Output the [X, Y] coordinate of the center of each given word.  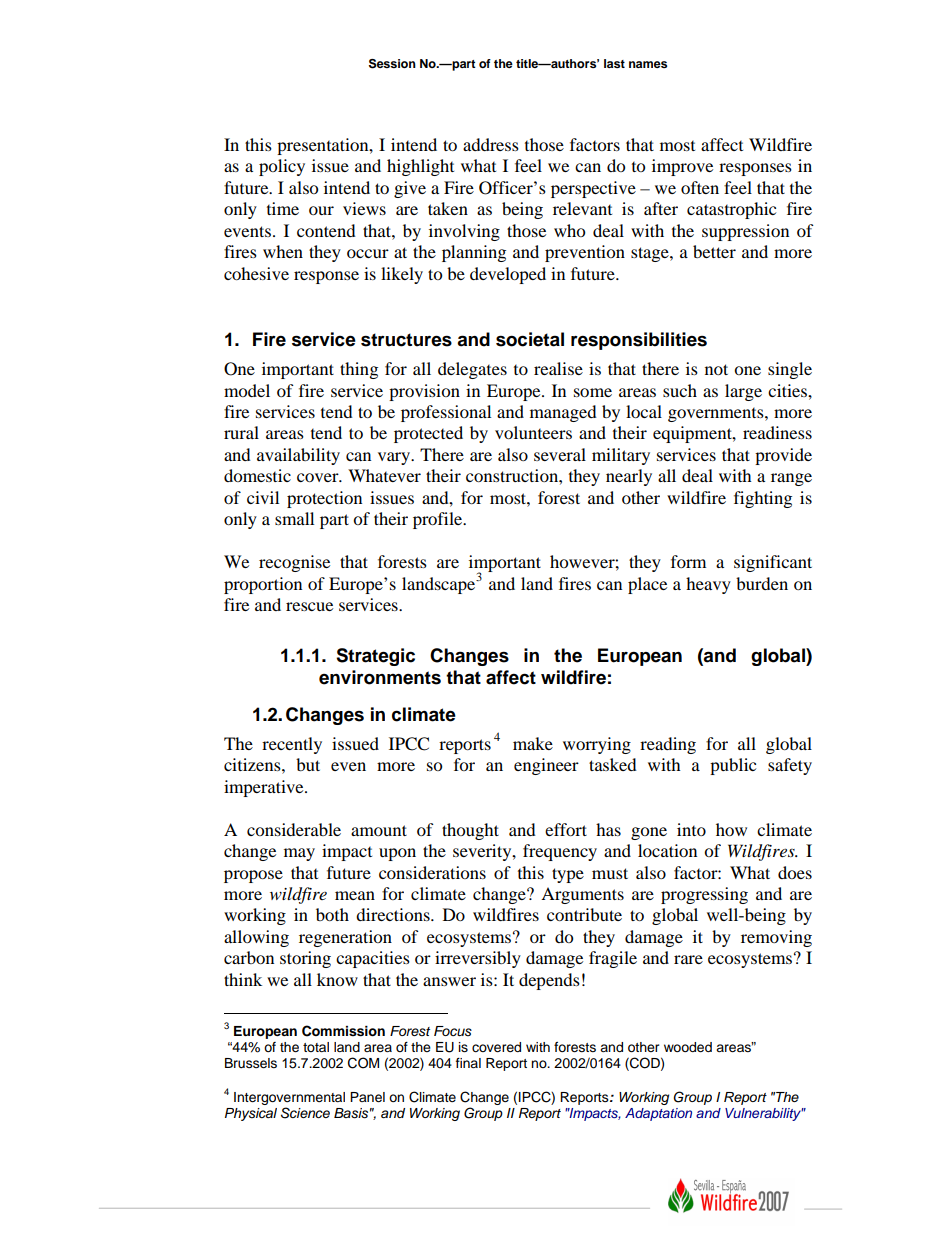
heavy [708, 585]
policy [282, 167]
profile [439, 520]
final [468, 1063]
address [491, 144]
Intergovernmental [289, 1098]
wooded [688, 1047]
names [648, 64]
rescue [309, 606]
